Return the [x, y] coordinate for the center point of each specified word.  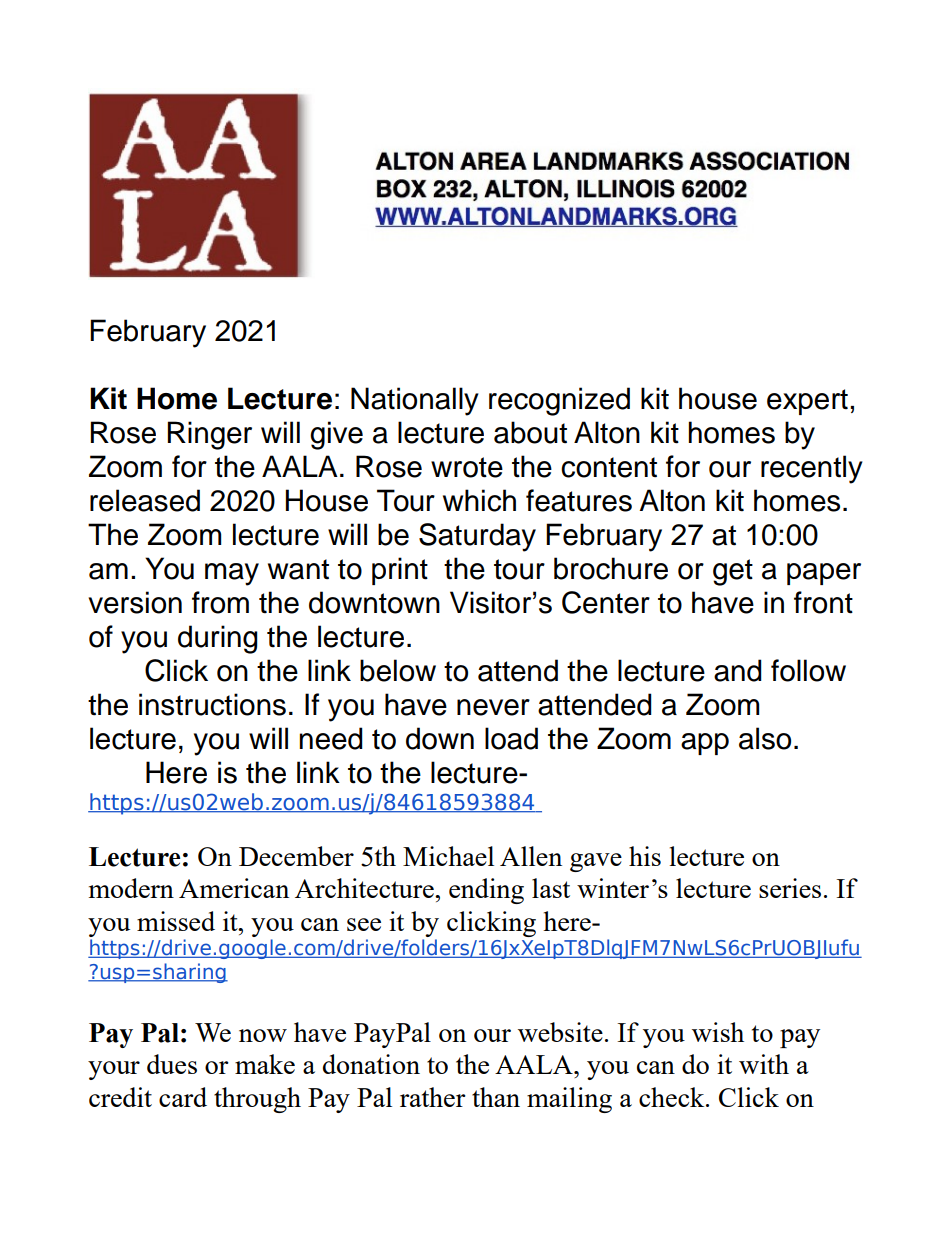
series [790, 888]
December [296, 856]
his [645, 856]
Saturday [477, 537]
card [183, 1097]
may [232, 574]
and [738, 670]
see [364, 924]
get [733, 572]
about [530, 432]
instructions [212, 704]
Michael [448, 856]
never [493, 707]
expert [807, 402]
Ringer [210, 435]
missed [176, 921]
